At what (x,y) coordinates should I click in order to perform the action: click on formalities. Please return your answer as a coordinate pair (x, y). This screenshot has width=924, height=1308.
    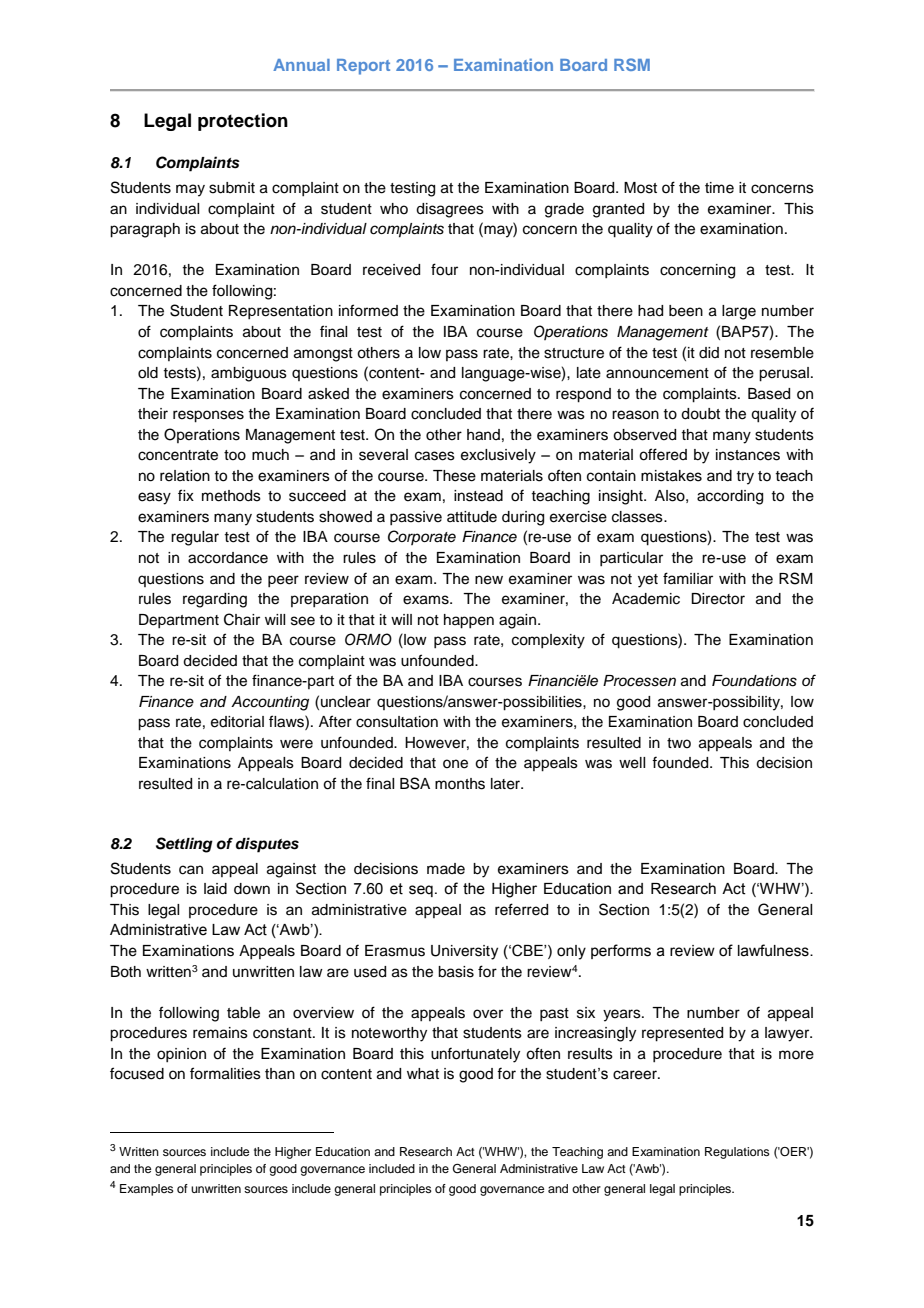
    Looking at the image, I should click on (225, 1073).
